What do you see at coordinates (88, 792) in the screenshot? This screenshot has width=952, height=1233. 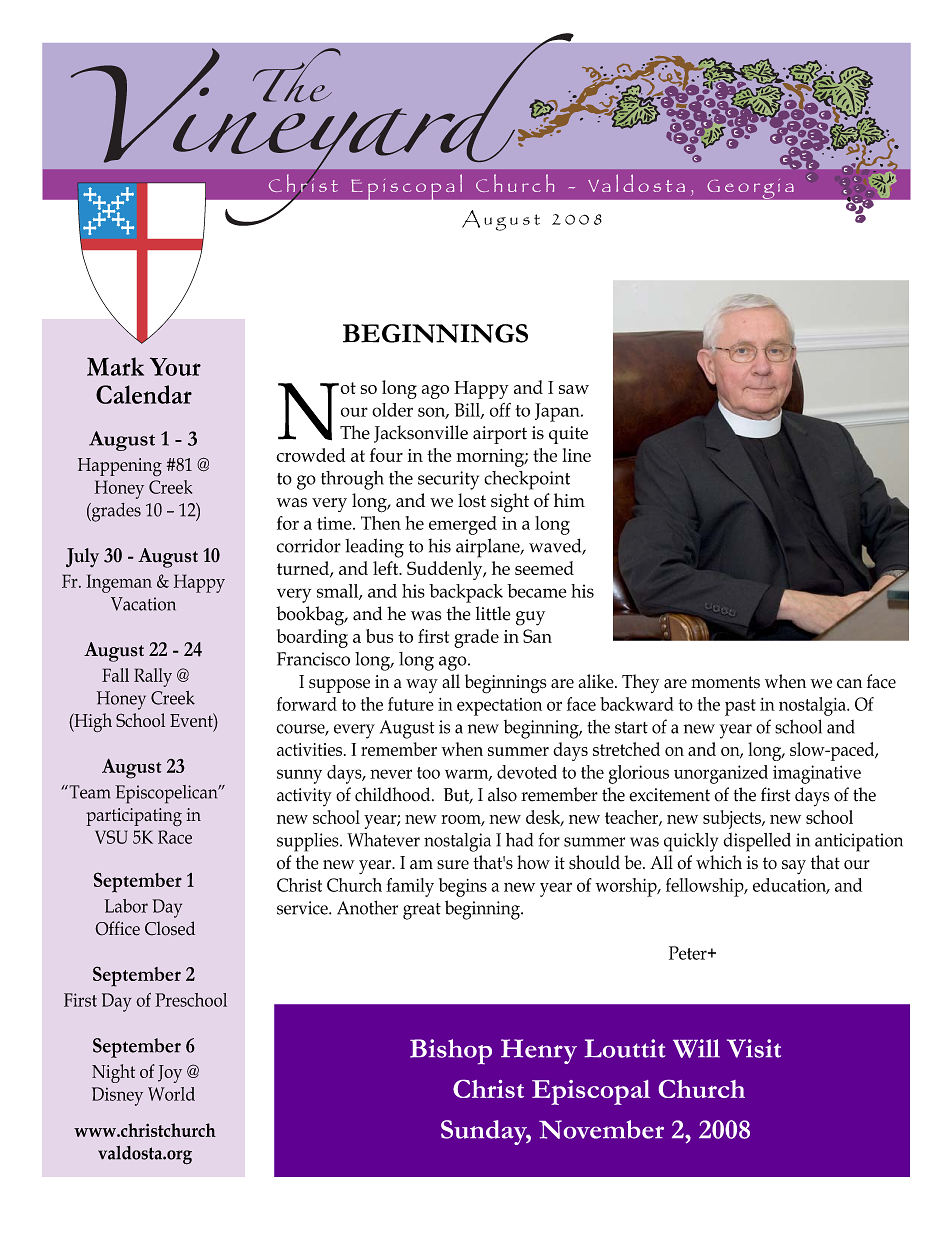 I see `Team` at bounding box center [88, 792].
